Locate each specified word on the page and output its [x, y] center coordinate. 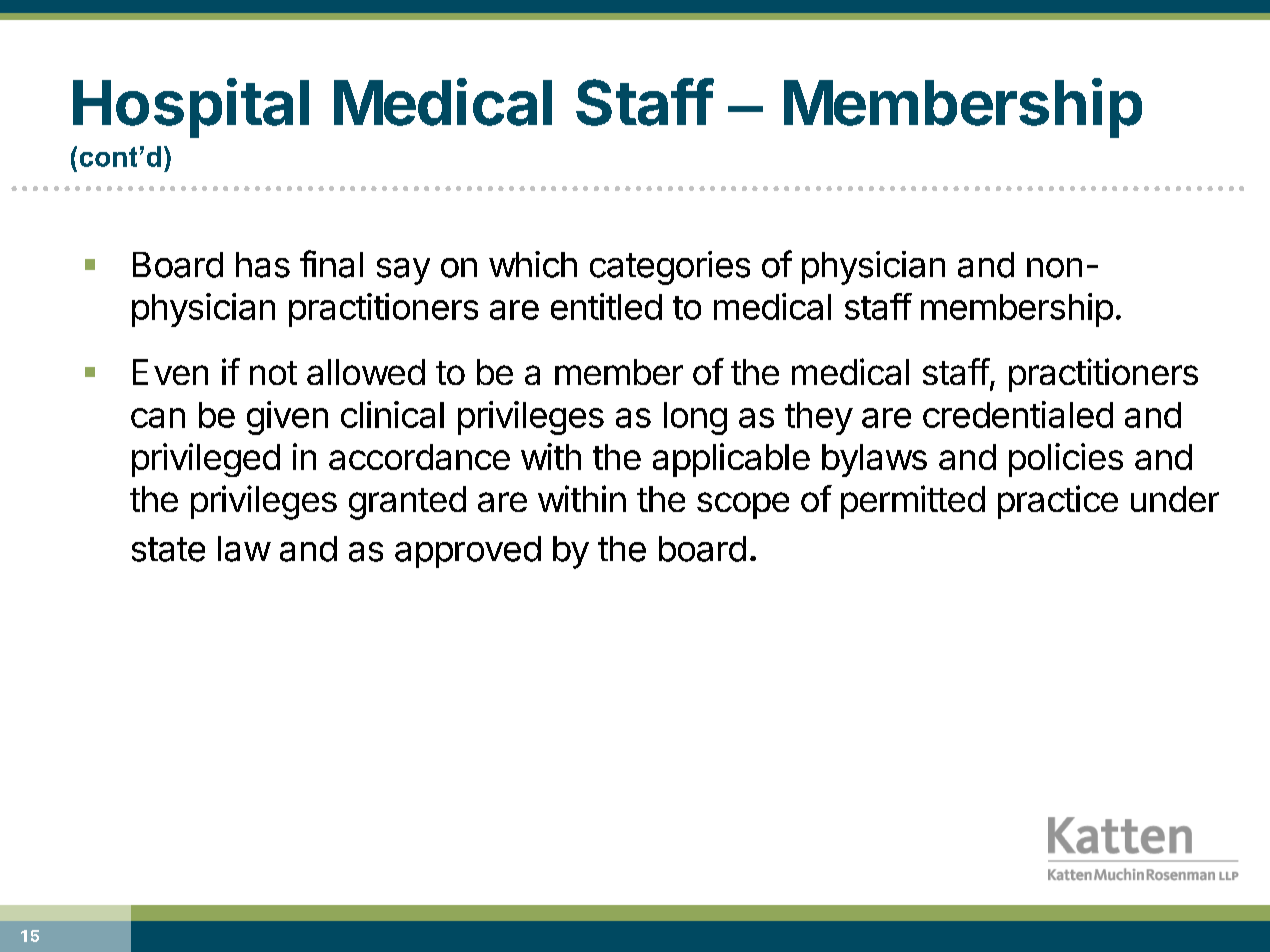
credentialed [1018, 414]
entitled [606, 306]
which [533, 264]
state [168, 549]
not [273, 373]
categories [670, 268]
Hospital [191, 108]
